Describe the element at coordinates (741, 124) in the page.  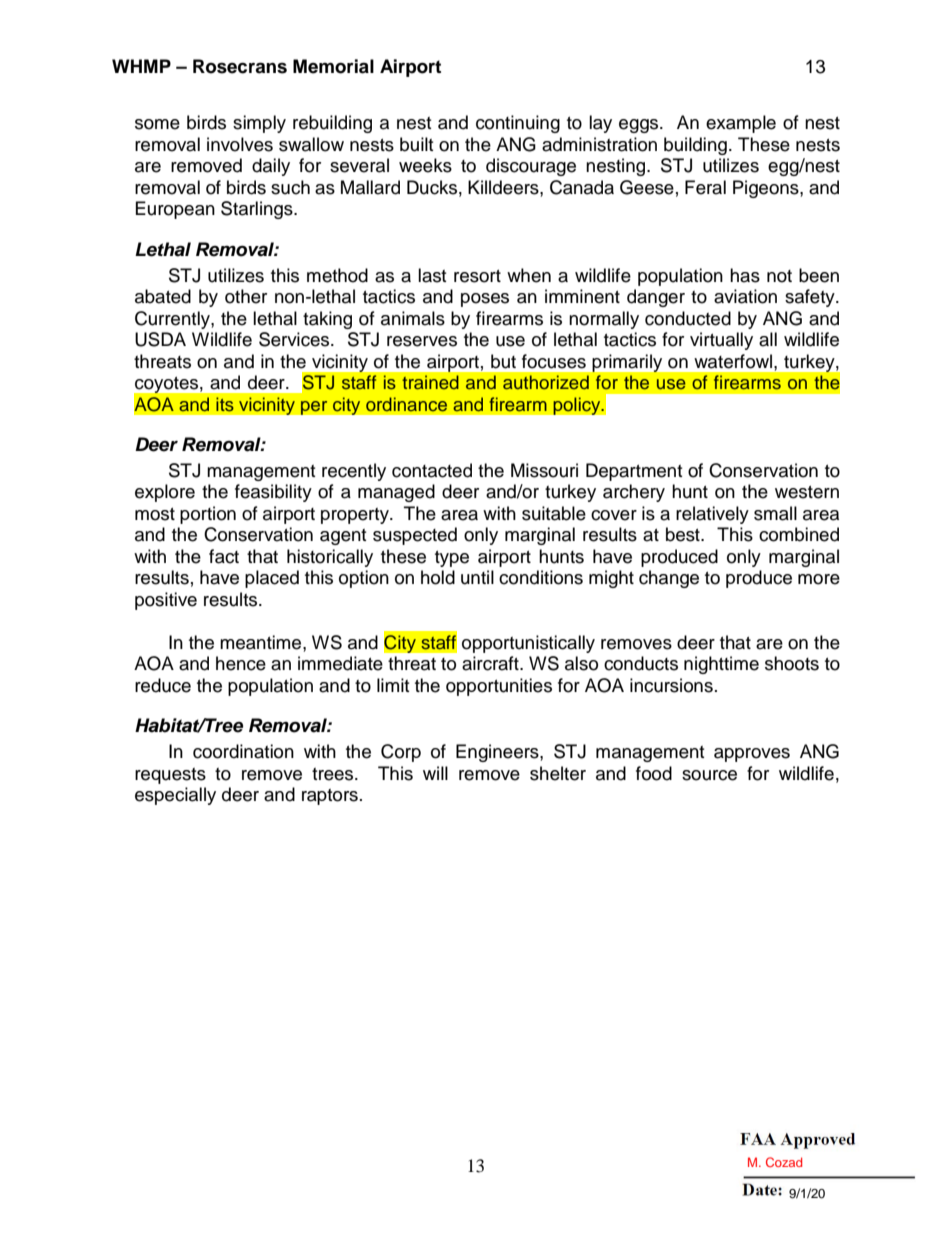
I see `example` at that location.
